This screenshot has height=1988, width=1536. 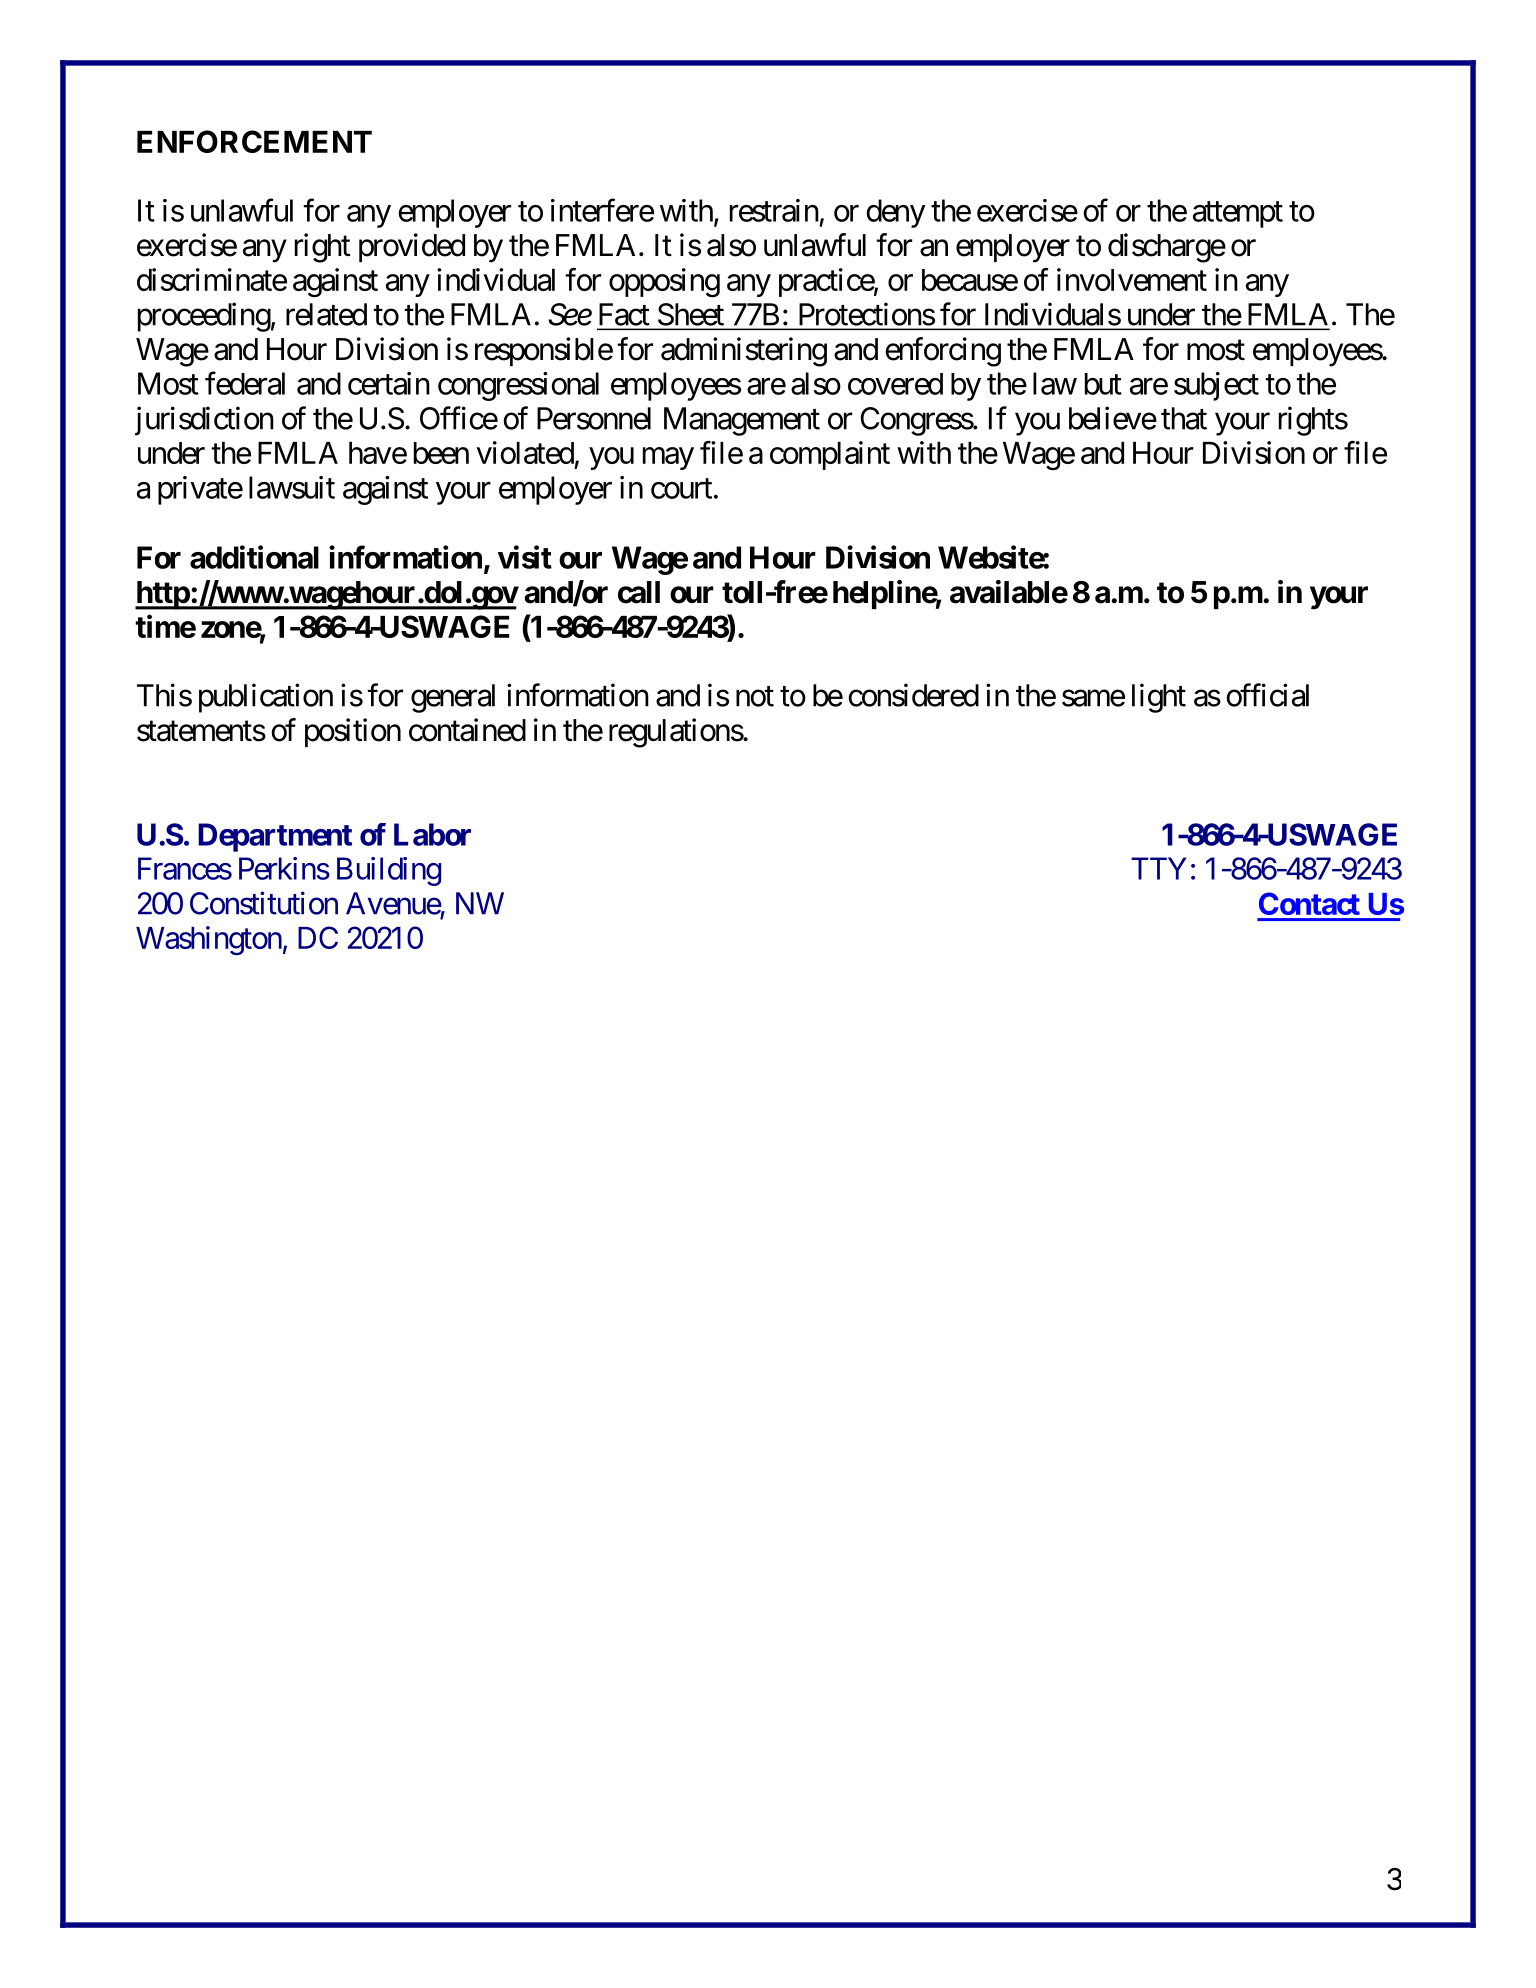 What do you see at coordinates (774, 210) in the screenshot?
I see `restrain` at bounding box center [774, 210].
